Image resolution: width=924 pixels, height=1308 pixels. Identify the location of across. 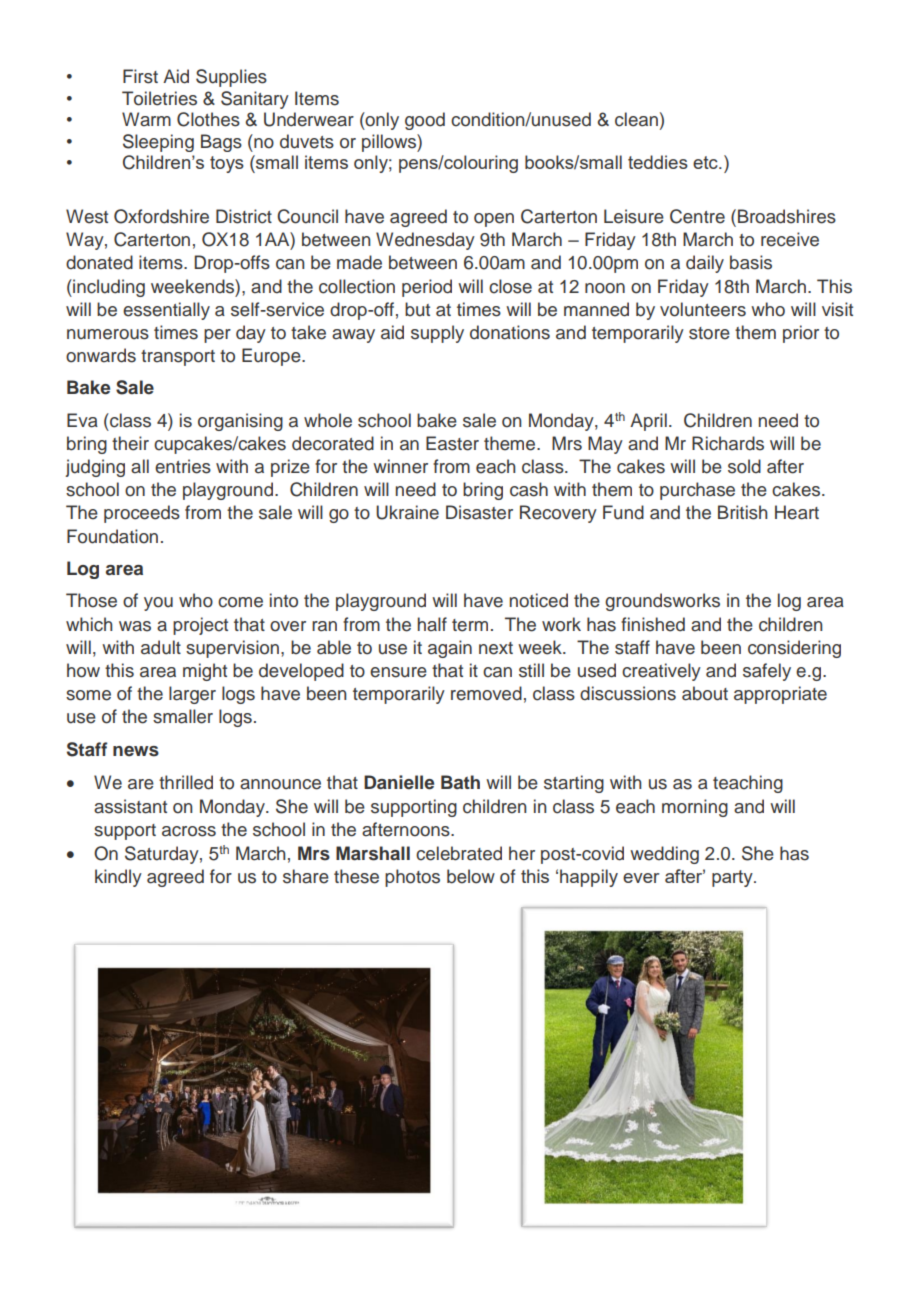
(189, 831).
